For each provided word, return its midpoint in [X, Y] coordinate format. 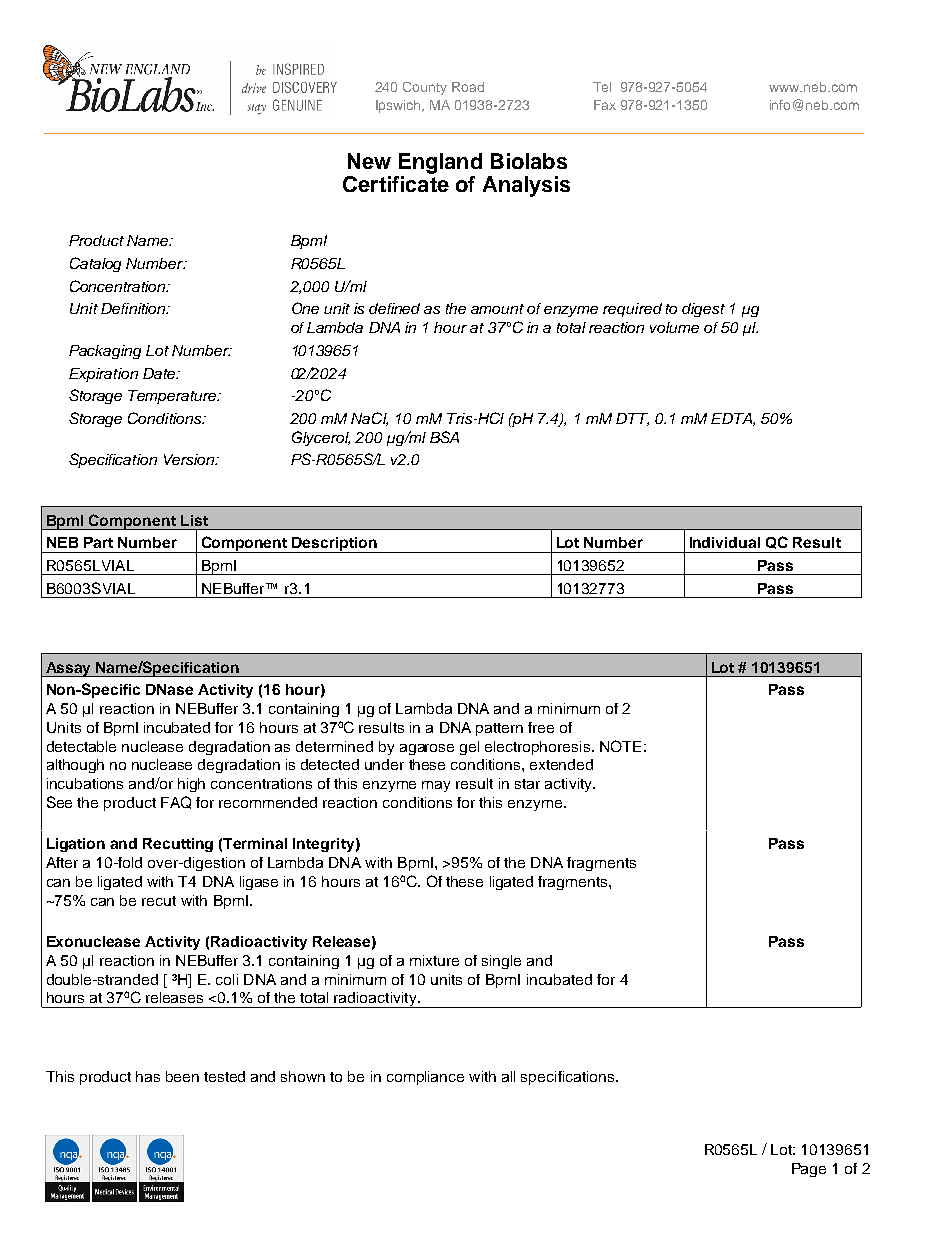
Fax [605, 105]
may [436, 786]
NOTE [620, 746]
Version [190, 459]
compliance [425, 1078]
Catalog [95, 264]
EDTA [732, 419]
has [148, 1076]
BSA [444, 437]
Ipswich [400, 106]
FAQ [176, 802]
